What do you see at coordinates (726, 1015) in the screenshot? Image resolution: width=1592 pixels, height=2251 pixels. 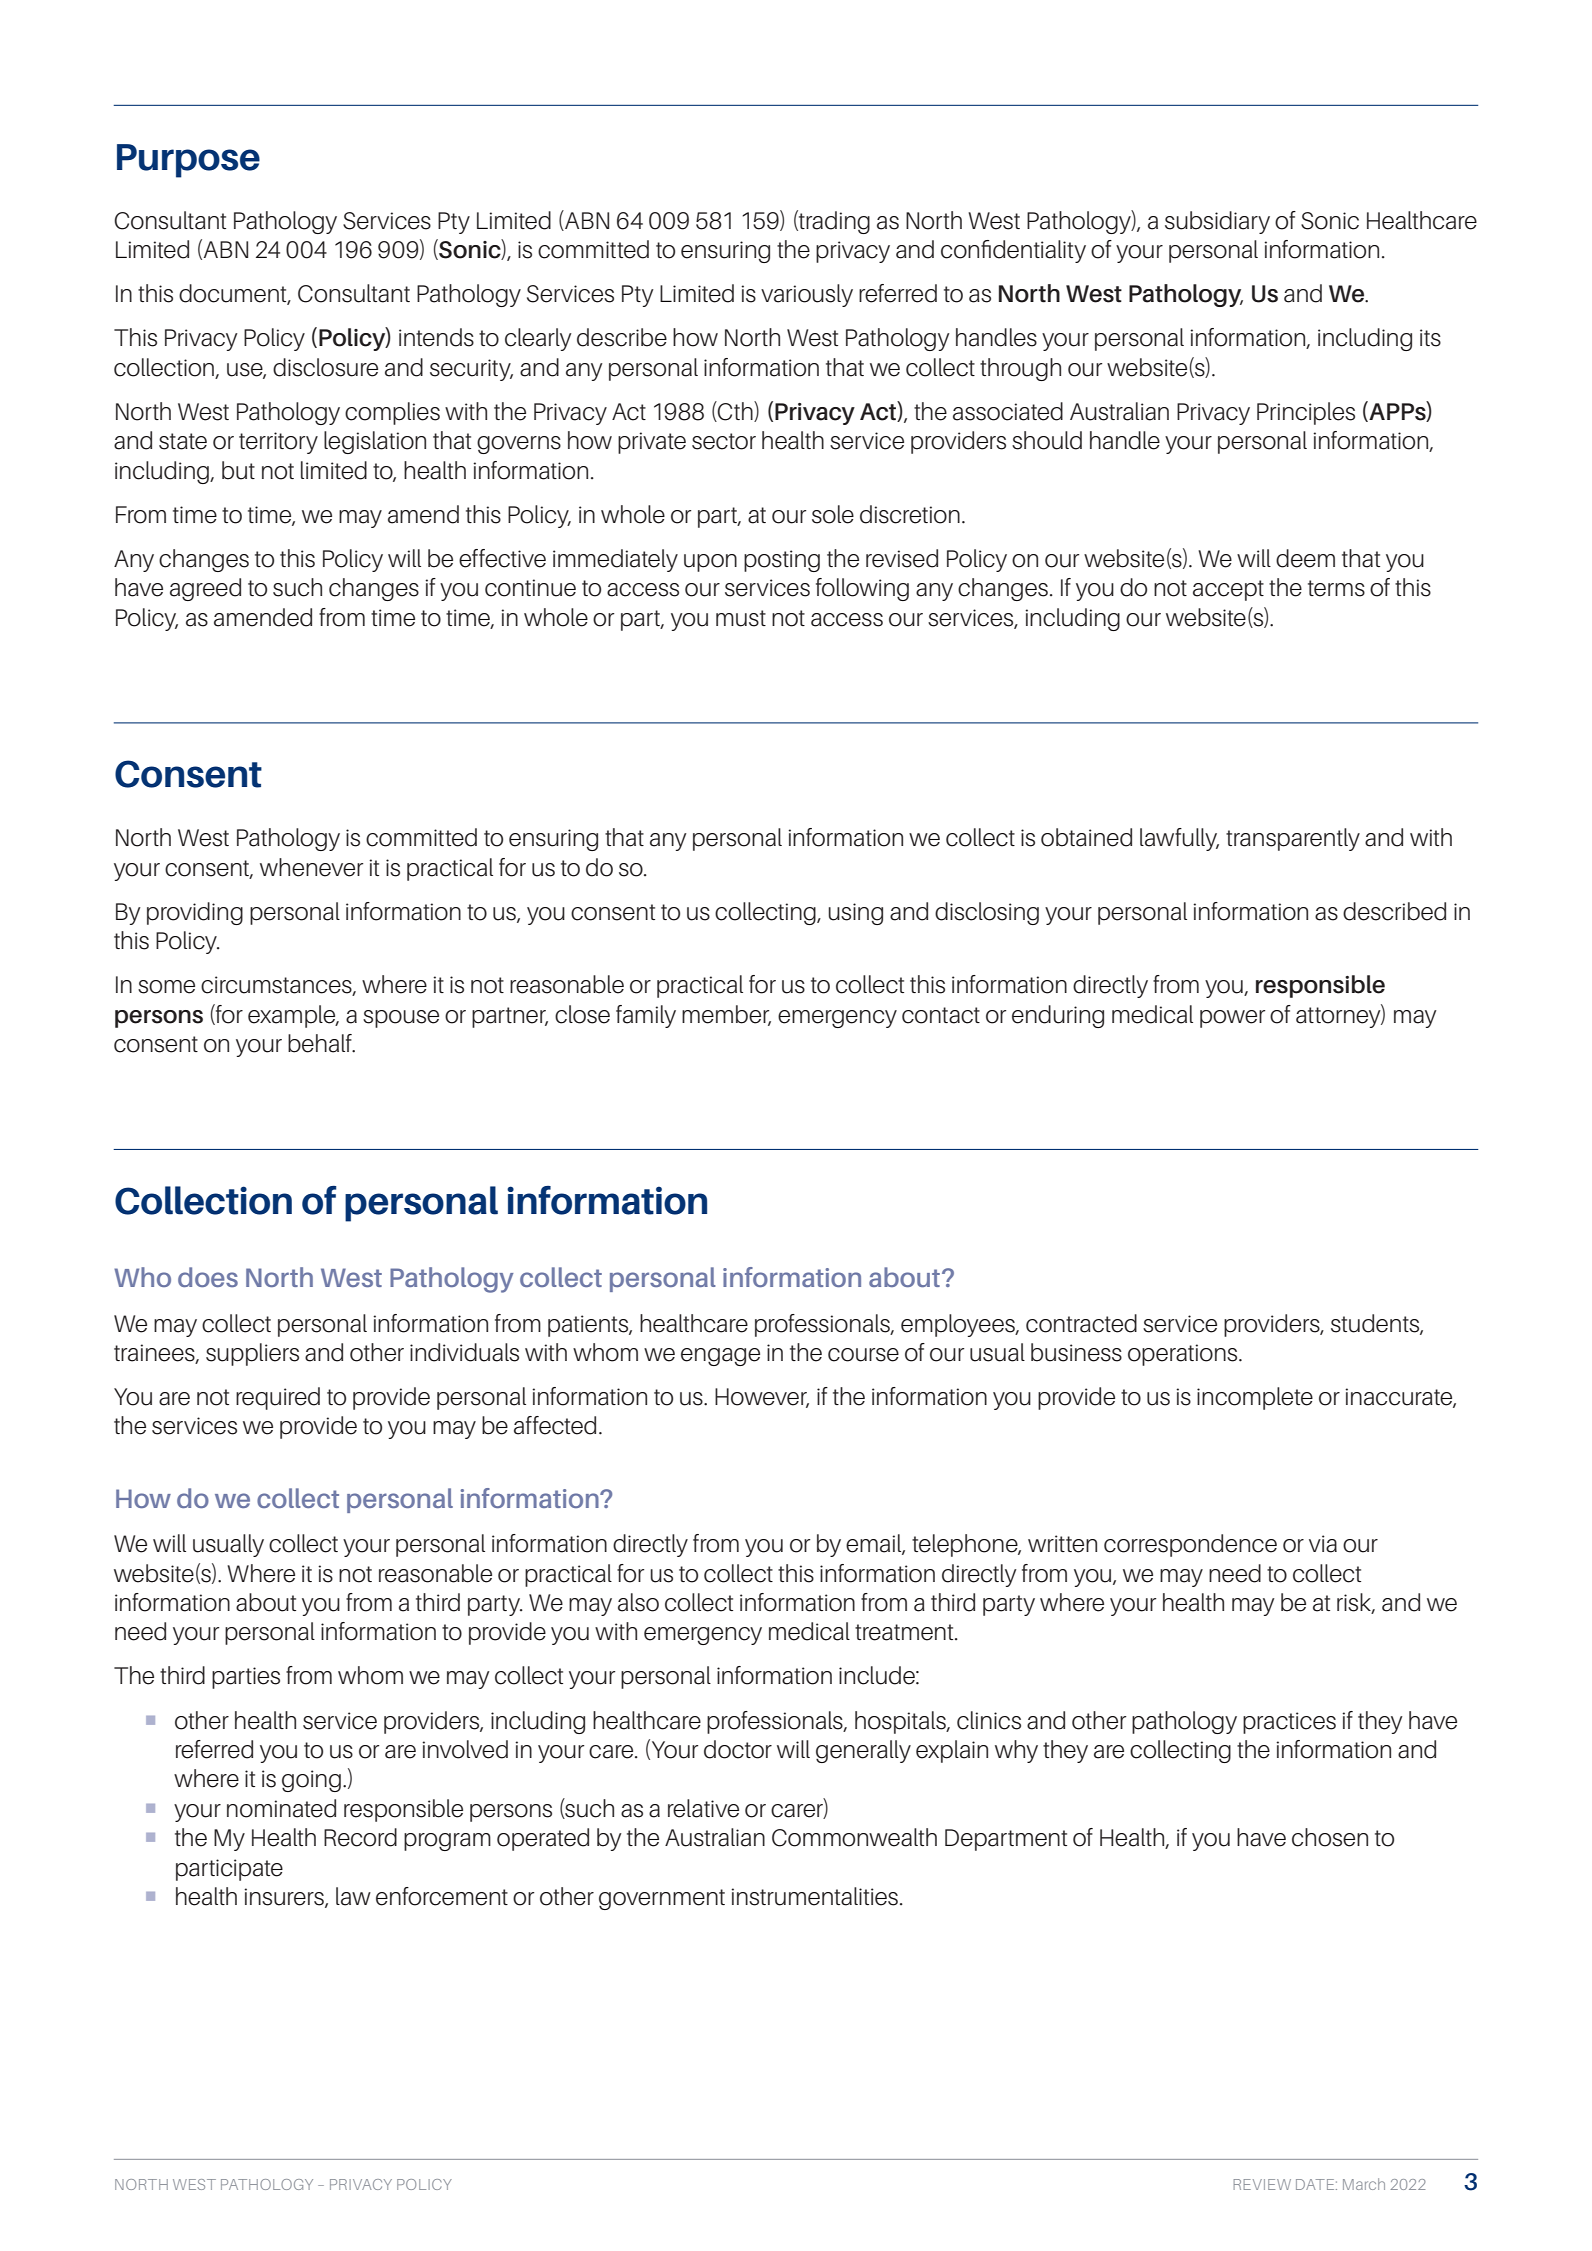 I see `member` at bounding box center [726, 1015].
